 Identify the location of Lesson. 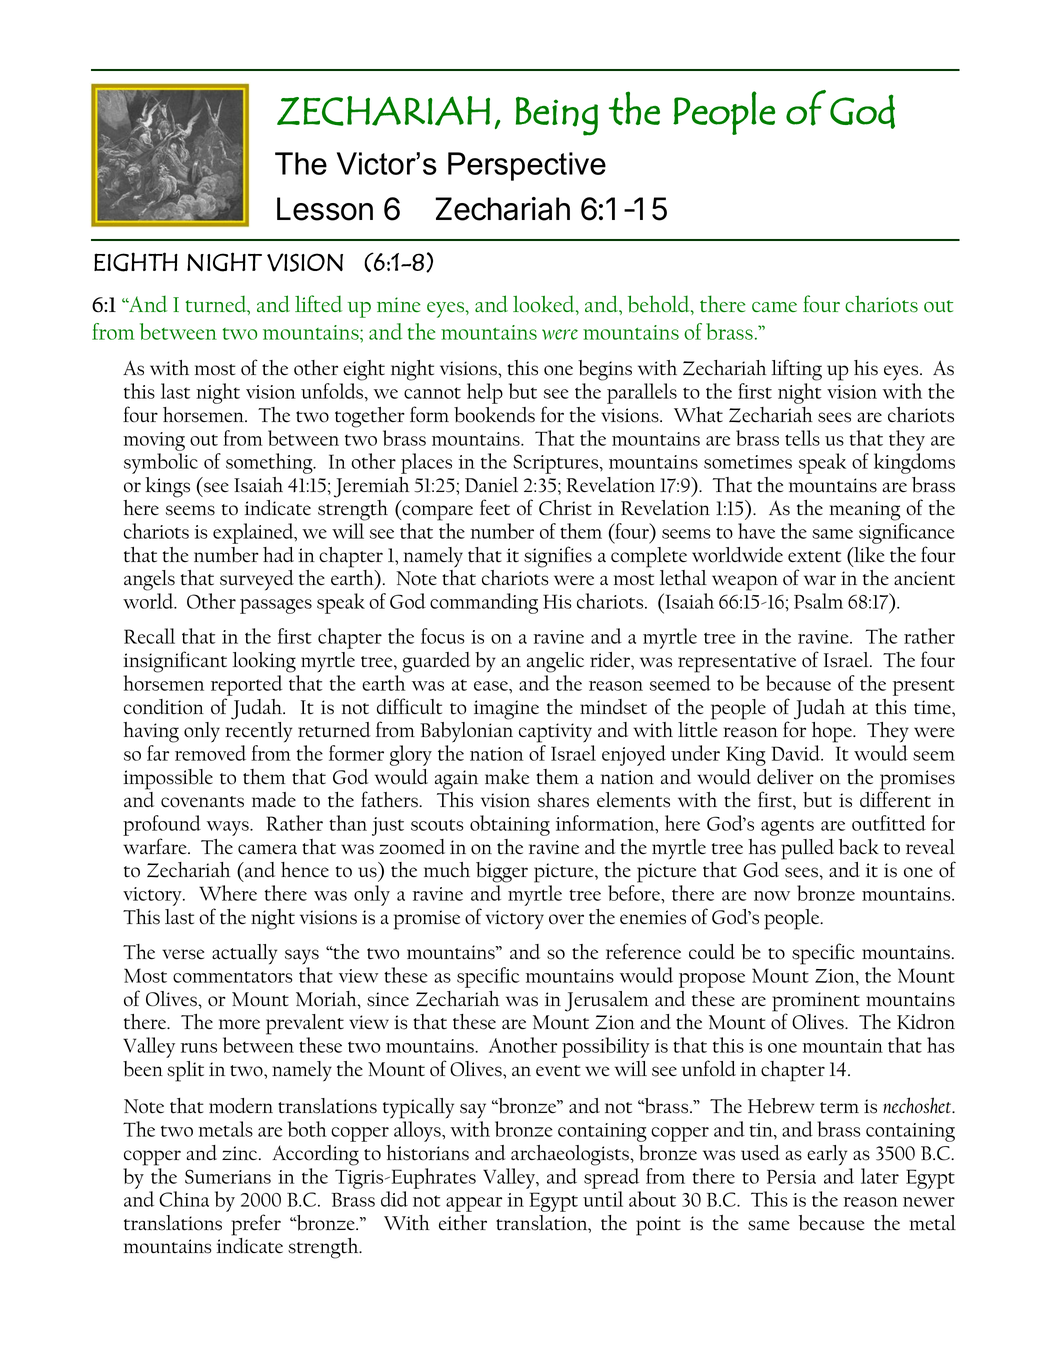
(325, 209).
